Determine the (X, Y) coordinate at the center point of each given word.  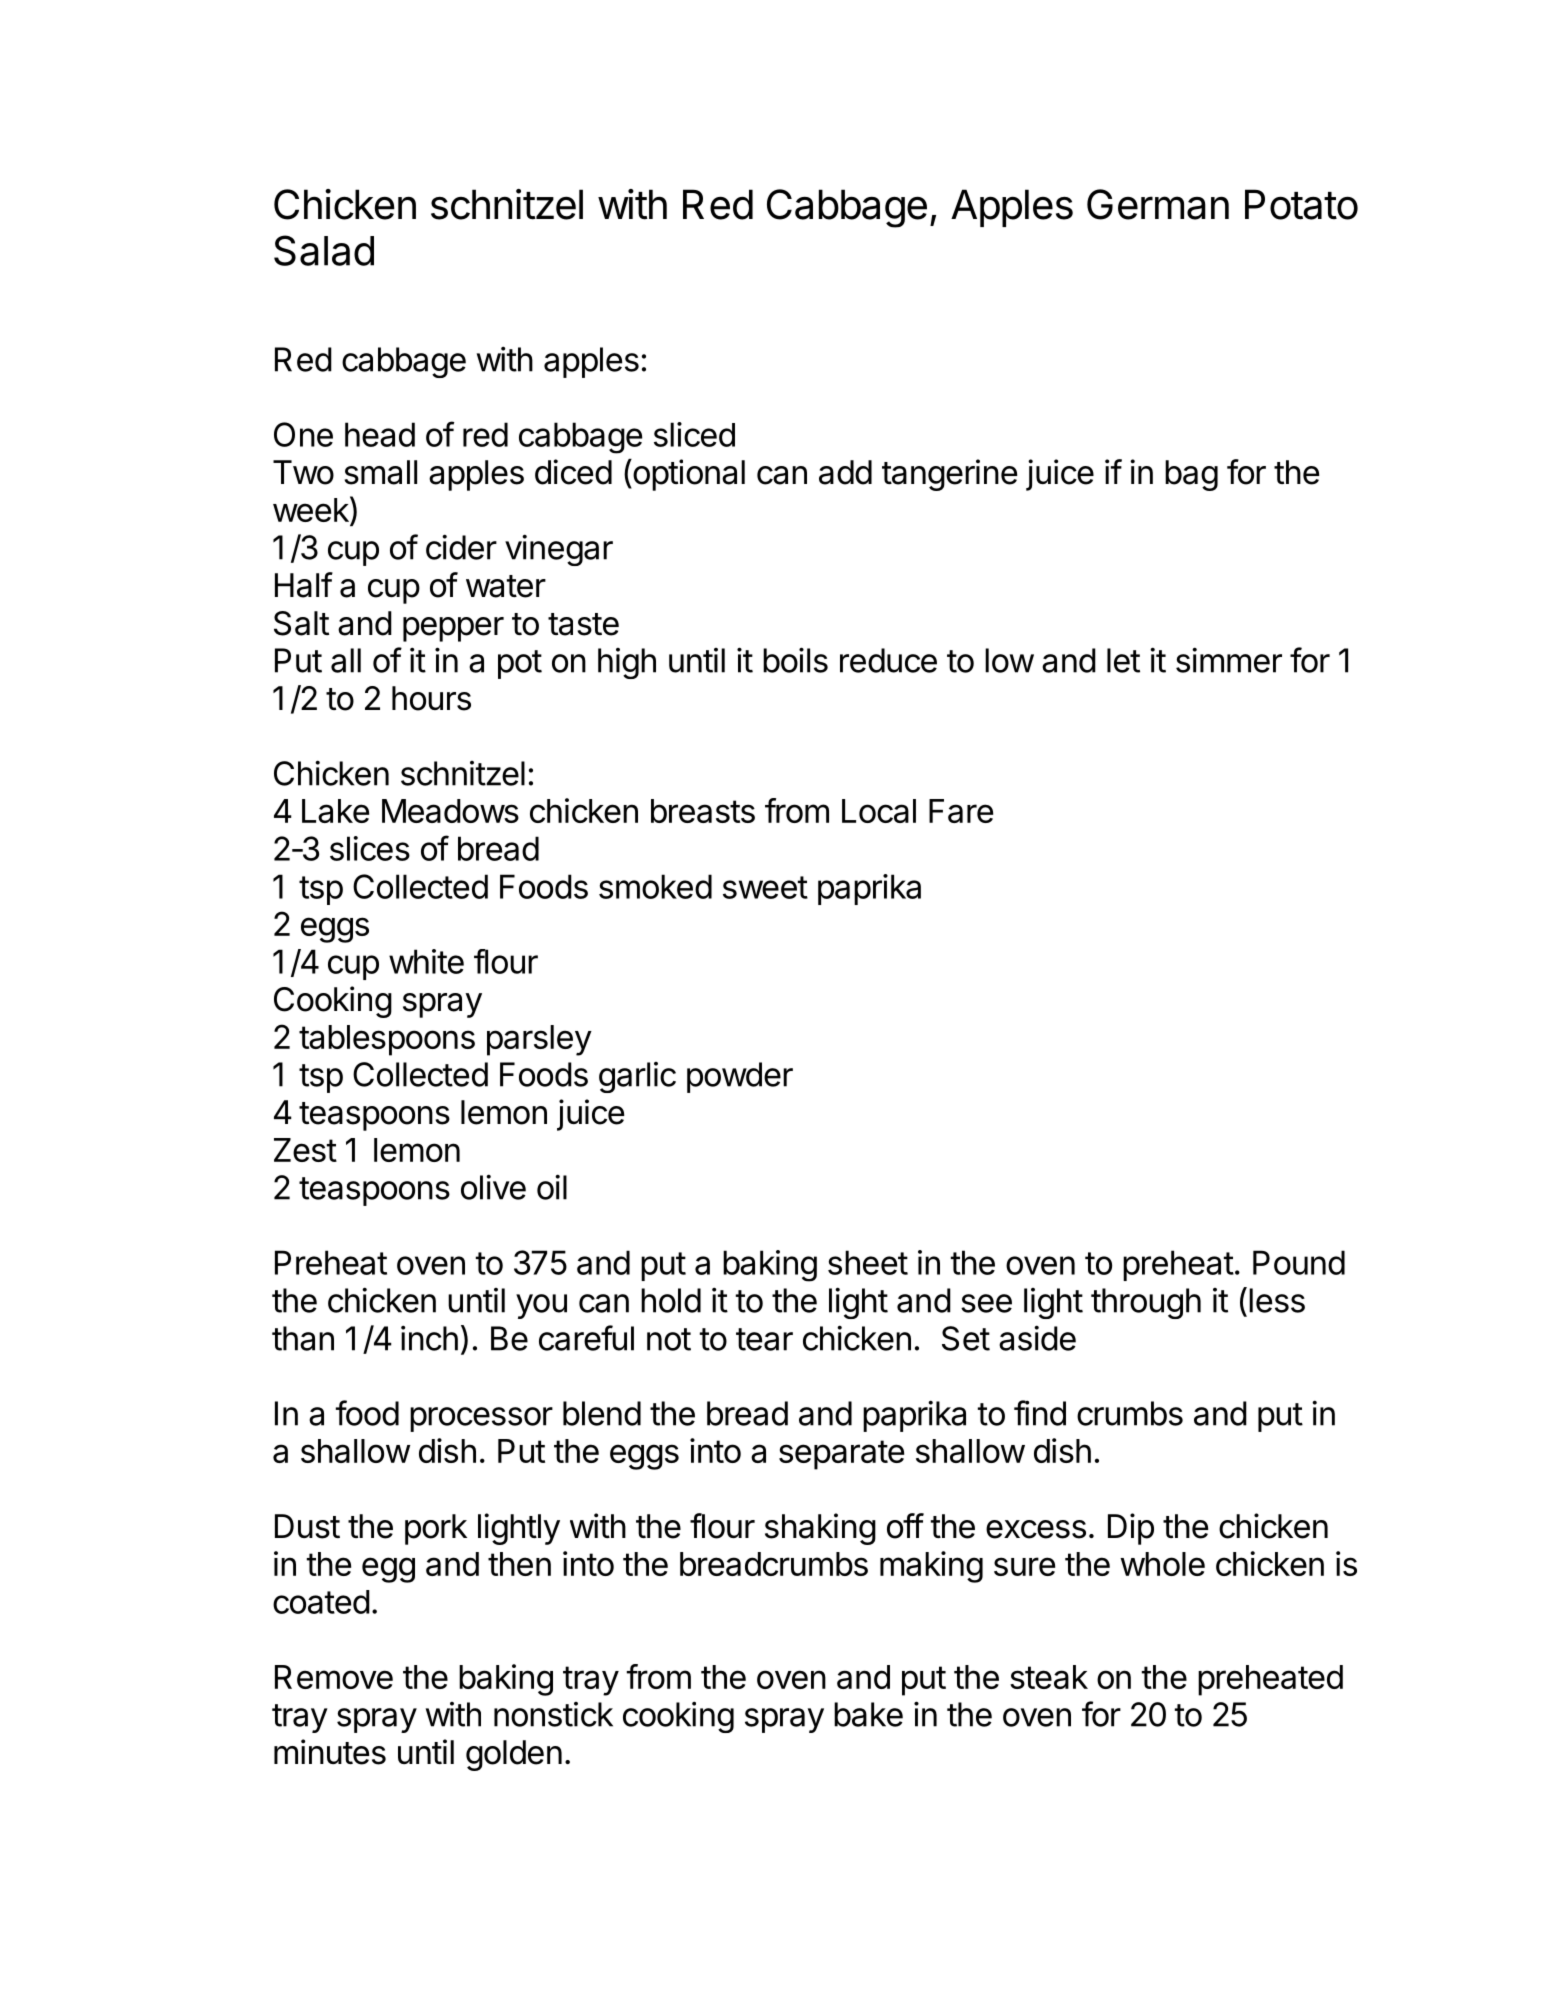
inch (429, 1338)
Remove (334, 1677)
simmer (1229, 660)
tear (764, 1339)
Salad (324, 250)
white (426, 961)
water (506, 586)
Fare (961, 811)
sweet (765, 887)
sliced (694, 434)
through (1146, 1303)
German (1158, 204)
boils (795, 660)
